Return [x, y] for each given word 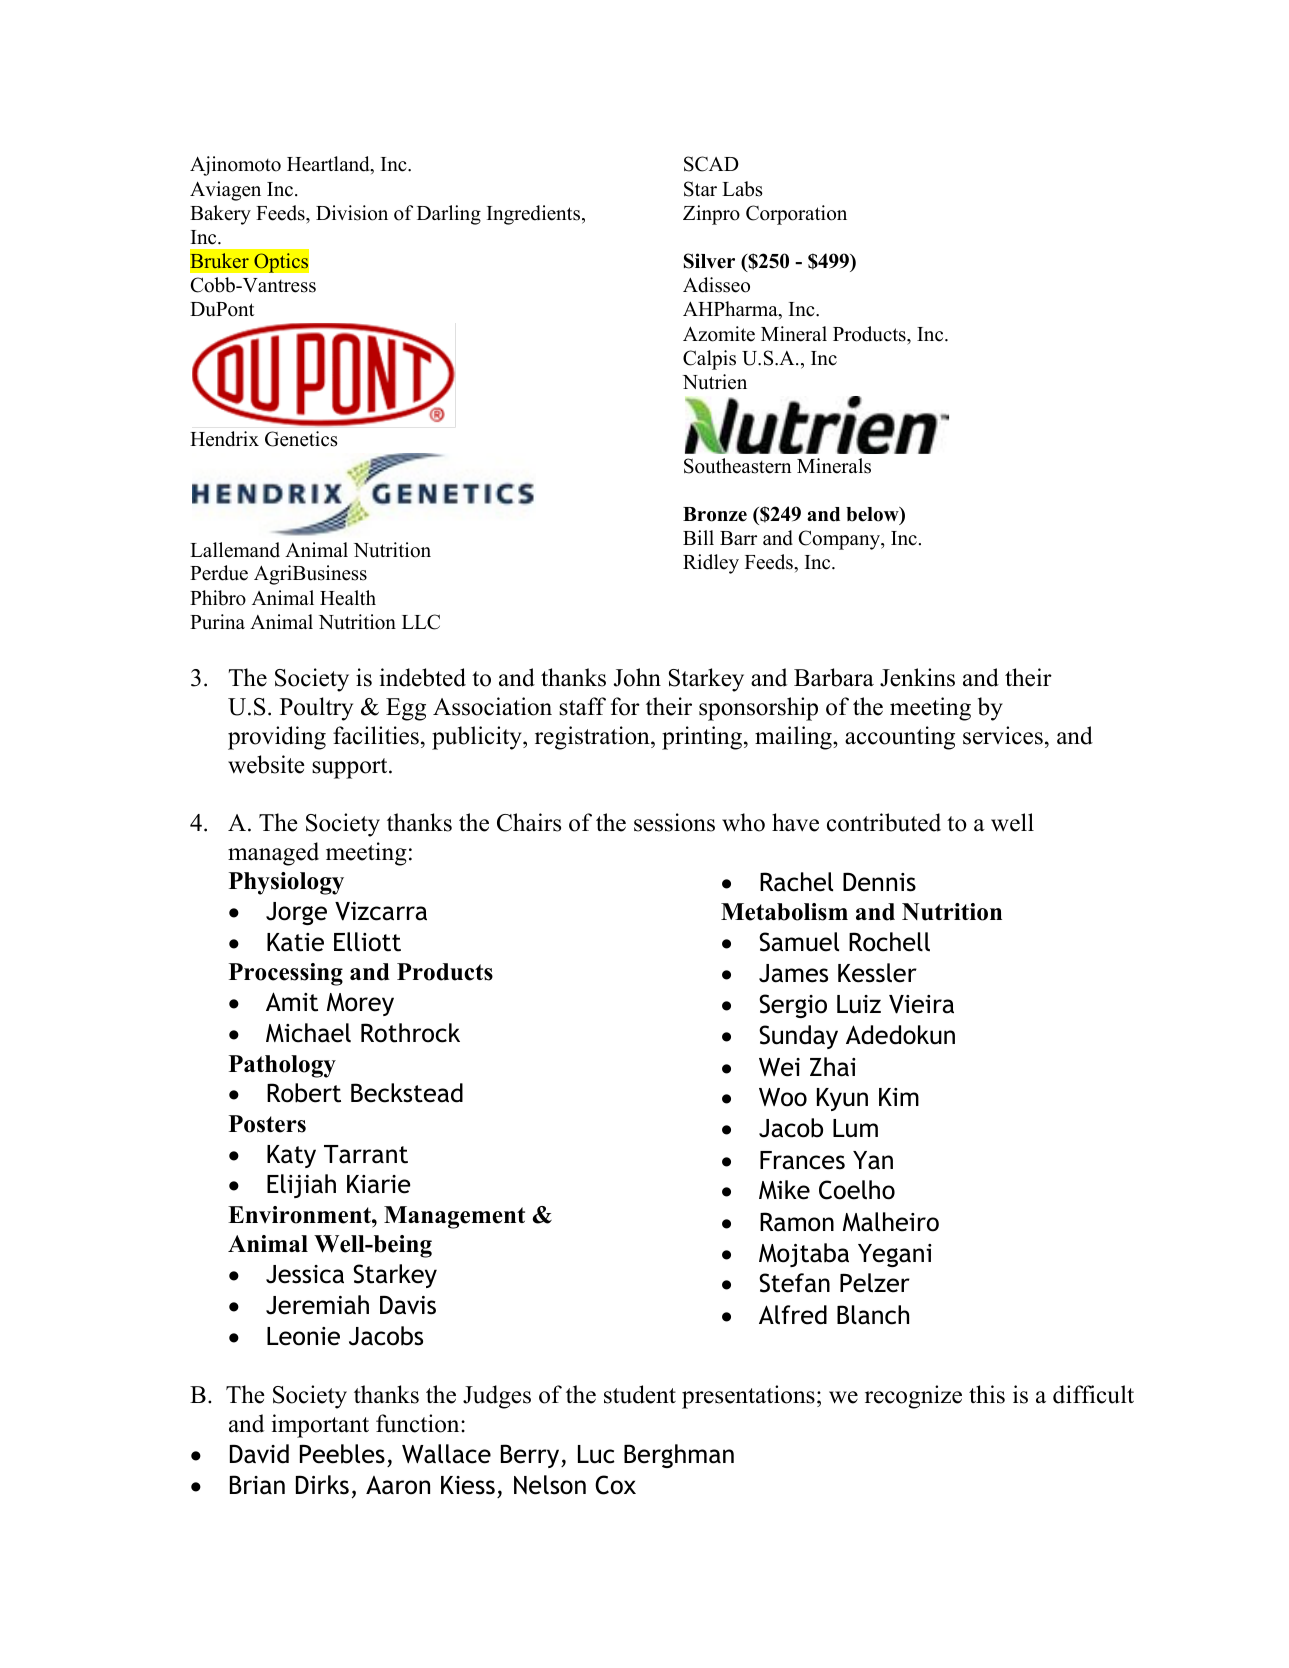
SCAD [711, 164]
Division [352, 213]
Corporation [796, 215]
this [987, 1394]
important [320, 1426]
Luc [596, 1454]
